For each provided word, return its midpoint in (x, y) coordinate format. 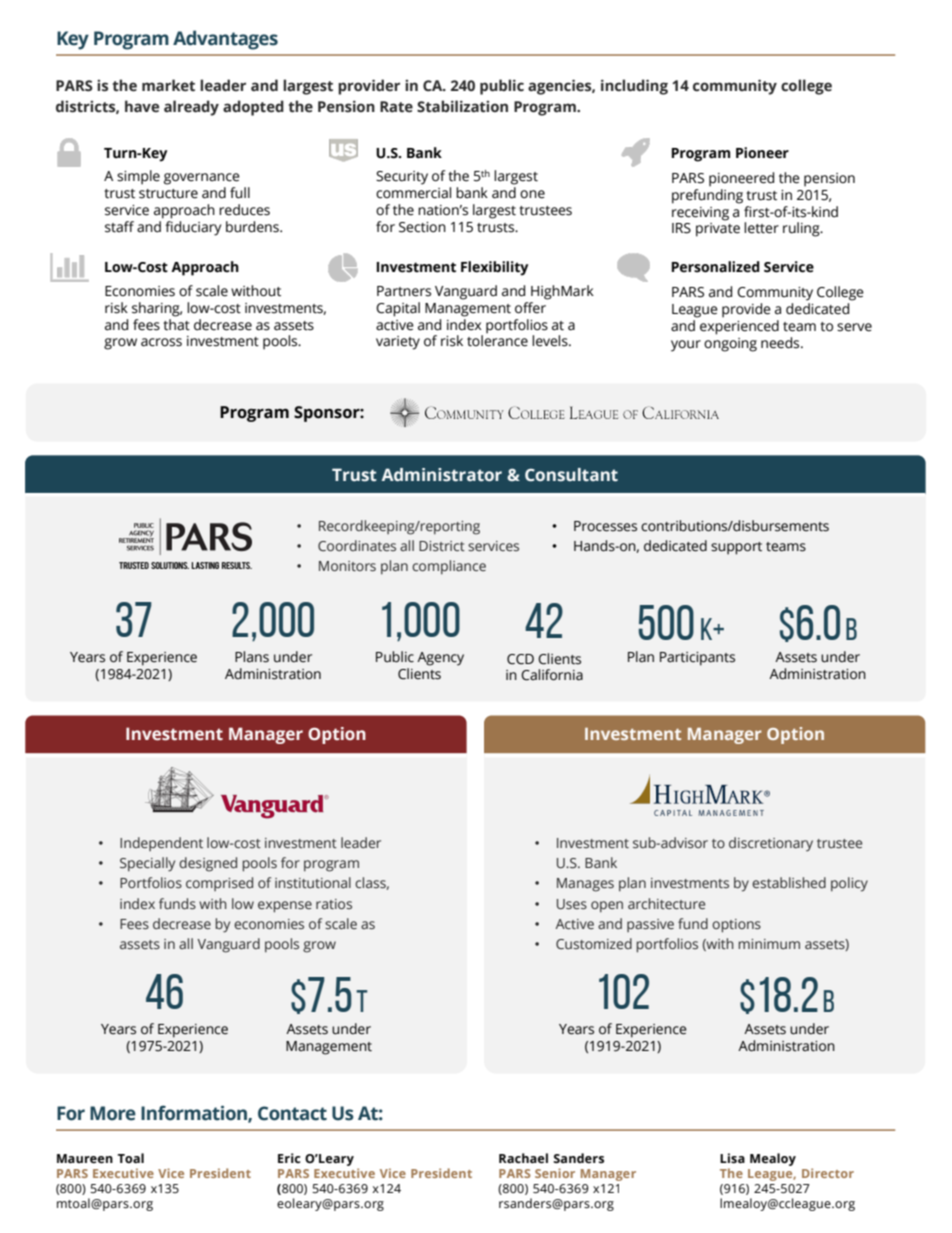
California (552, 675)
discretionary (771, 844)
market (168, 85)
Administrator (441, 475)
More (113, 1113)
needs (781, 343)
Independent (161, 844)
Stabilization (462, 106)
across (161, 342)
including (634, 87)
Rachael (523, 1158)
